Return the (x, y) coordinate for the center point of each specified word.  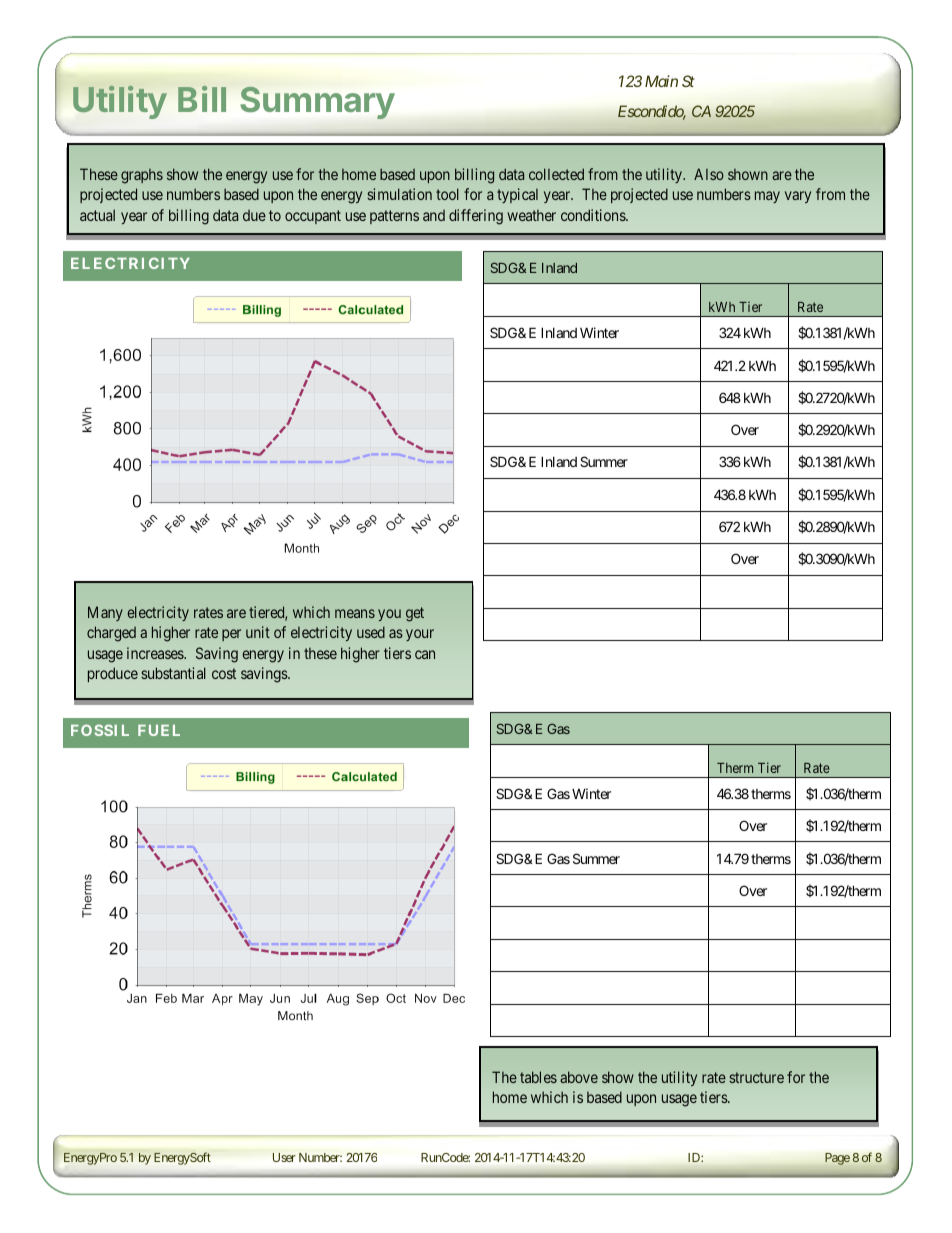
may (767, 197)
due (254, 215)
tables (538, 1077)
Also (709, 174)
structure (756, 1077)
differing (476, 217)
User (284, 1157)
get (415, 614)
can (425, 654)
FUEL (159, 730)
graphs (142, 176)
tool (447, 194)
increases (156, 653)
